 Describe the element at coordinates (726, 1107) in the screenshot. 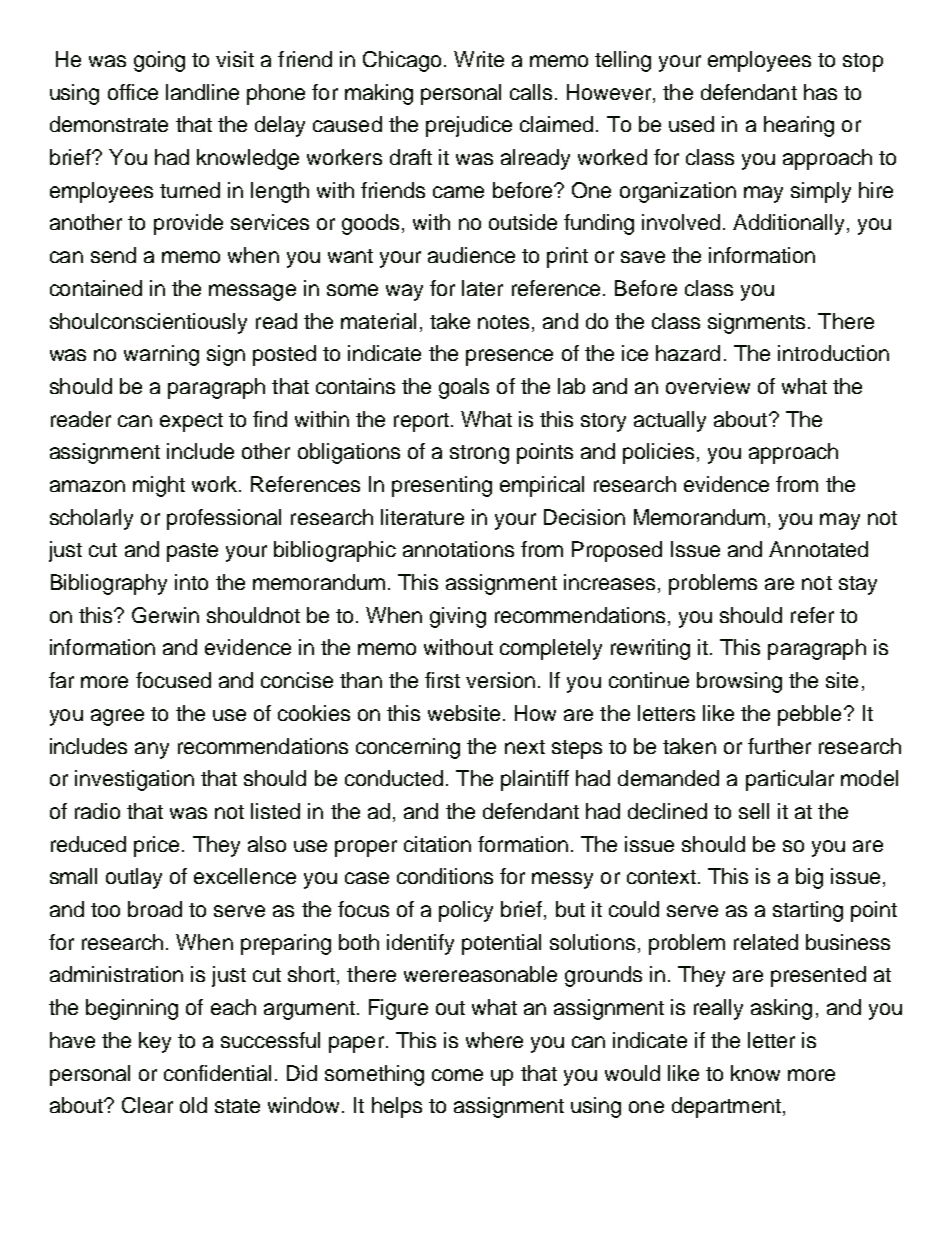

I see `department` at that location.
